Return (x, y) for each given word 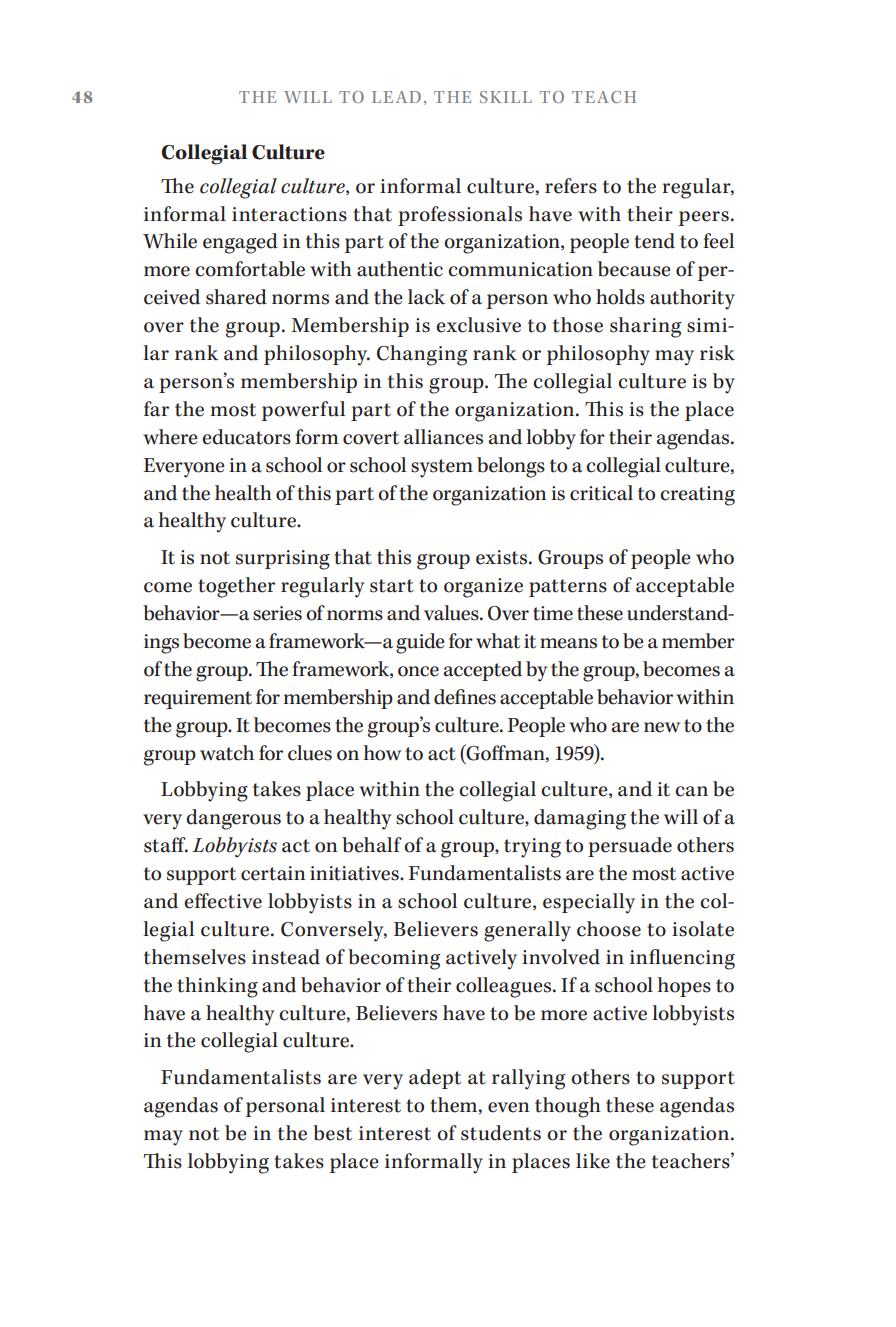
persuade (630, 847)
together (236, 587)
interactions (289, 214)
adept (435, 1079)
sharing (645, 327)
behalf (372, 845)
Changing (422, 355)
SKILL (506, 97)
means (568, 643)
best (332, 1133)
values (452, 613)
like (593, 1161)
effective (223, 901)
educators (246, 437)
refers (571, 186)
